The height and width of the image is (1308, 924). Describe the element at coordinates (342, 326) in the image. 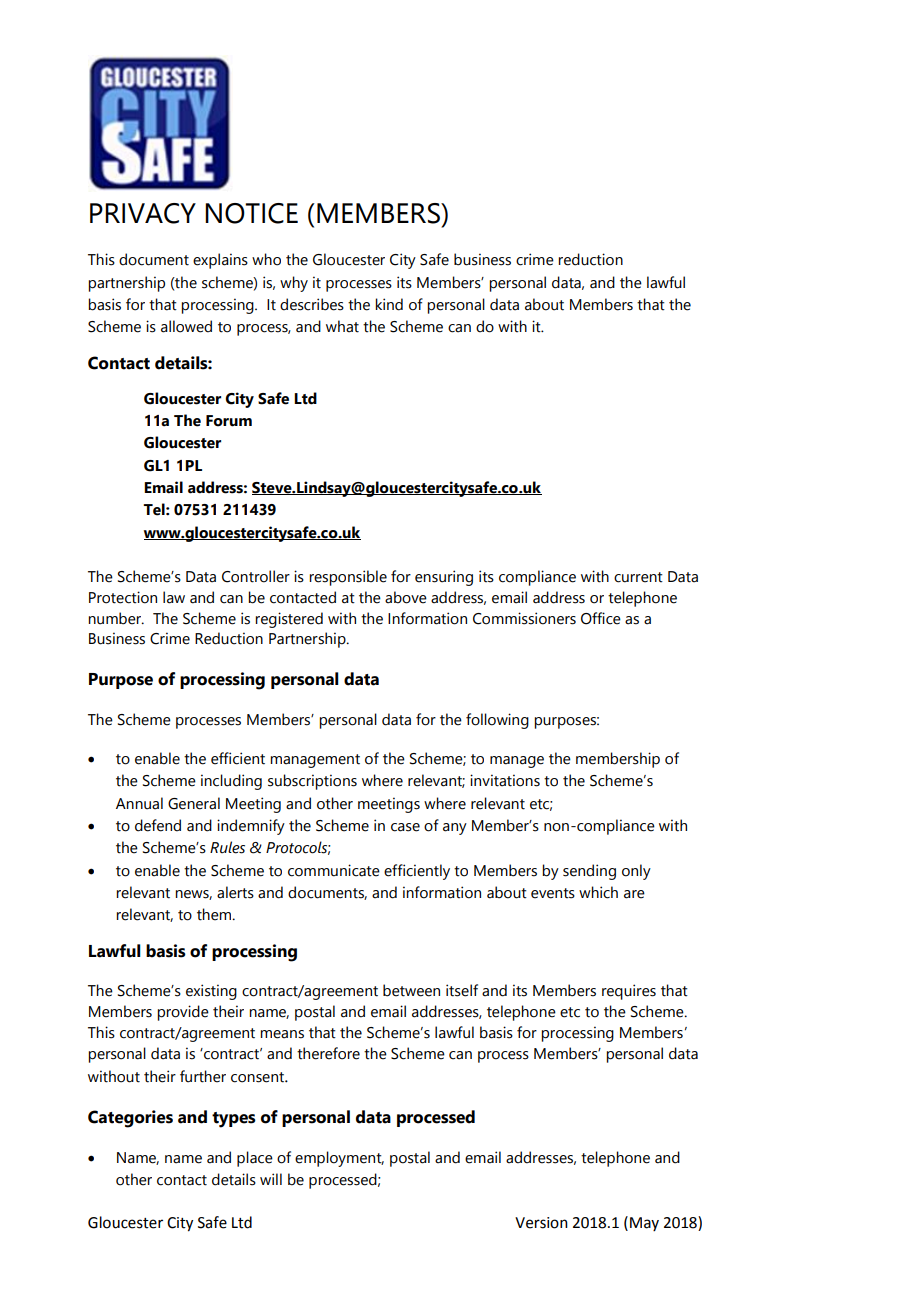

I see `what` at that location.
